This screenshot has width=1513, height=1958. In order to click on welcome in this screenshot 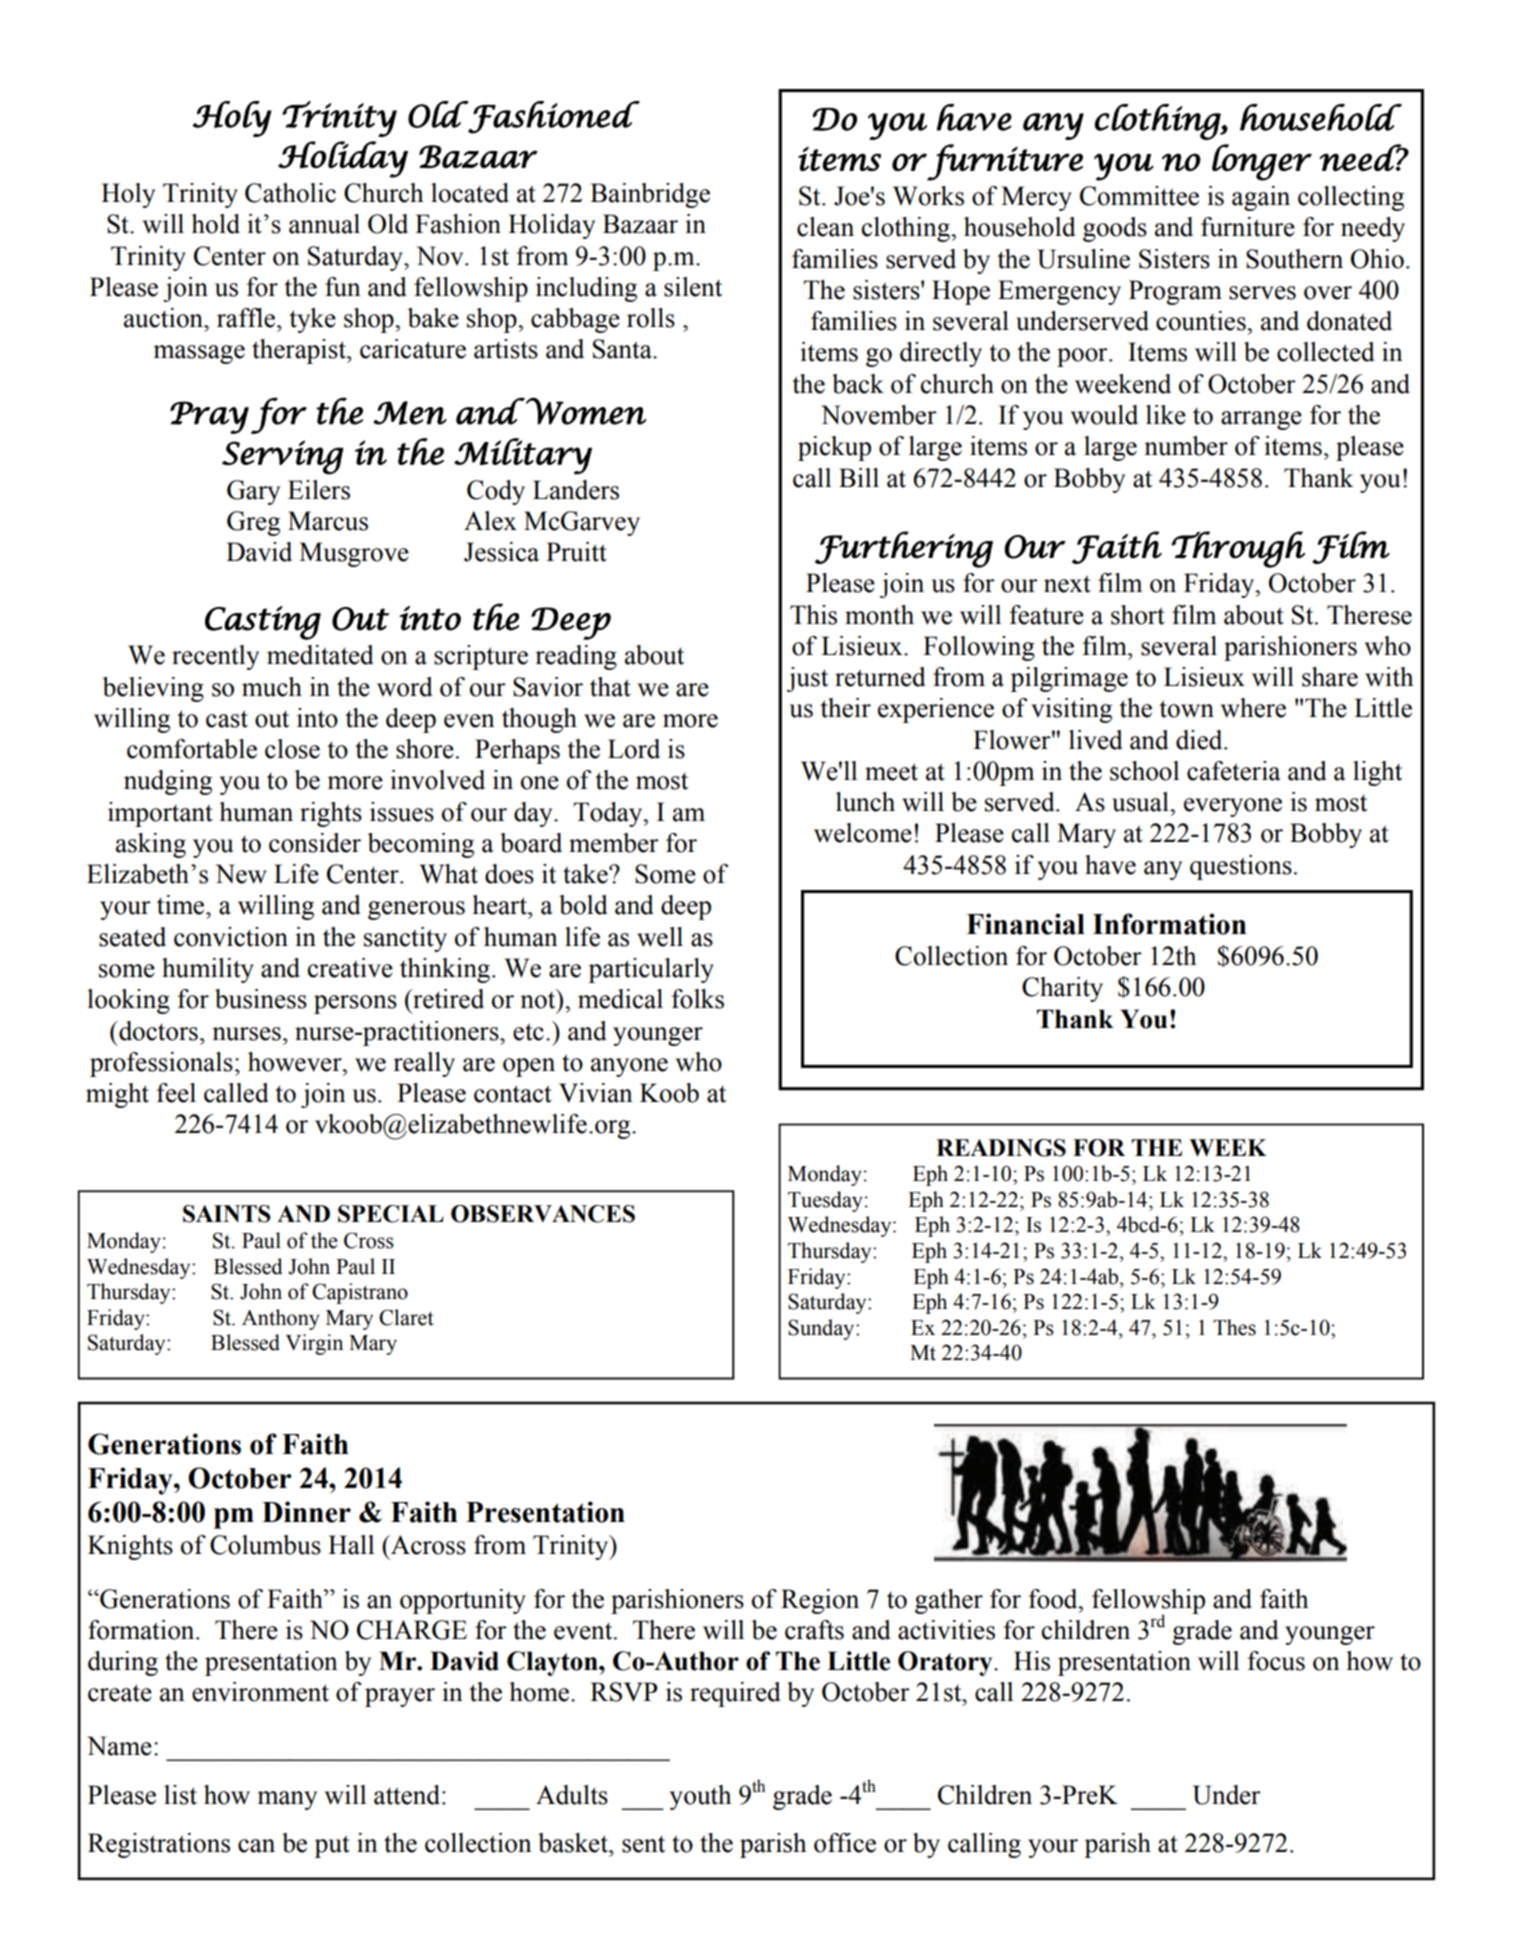, I will do `click(863, 833)`.
